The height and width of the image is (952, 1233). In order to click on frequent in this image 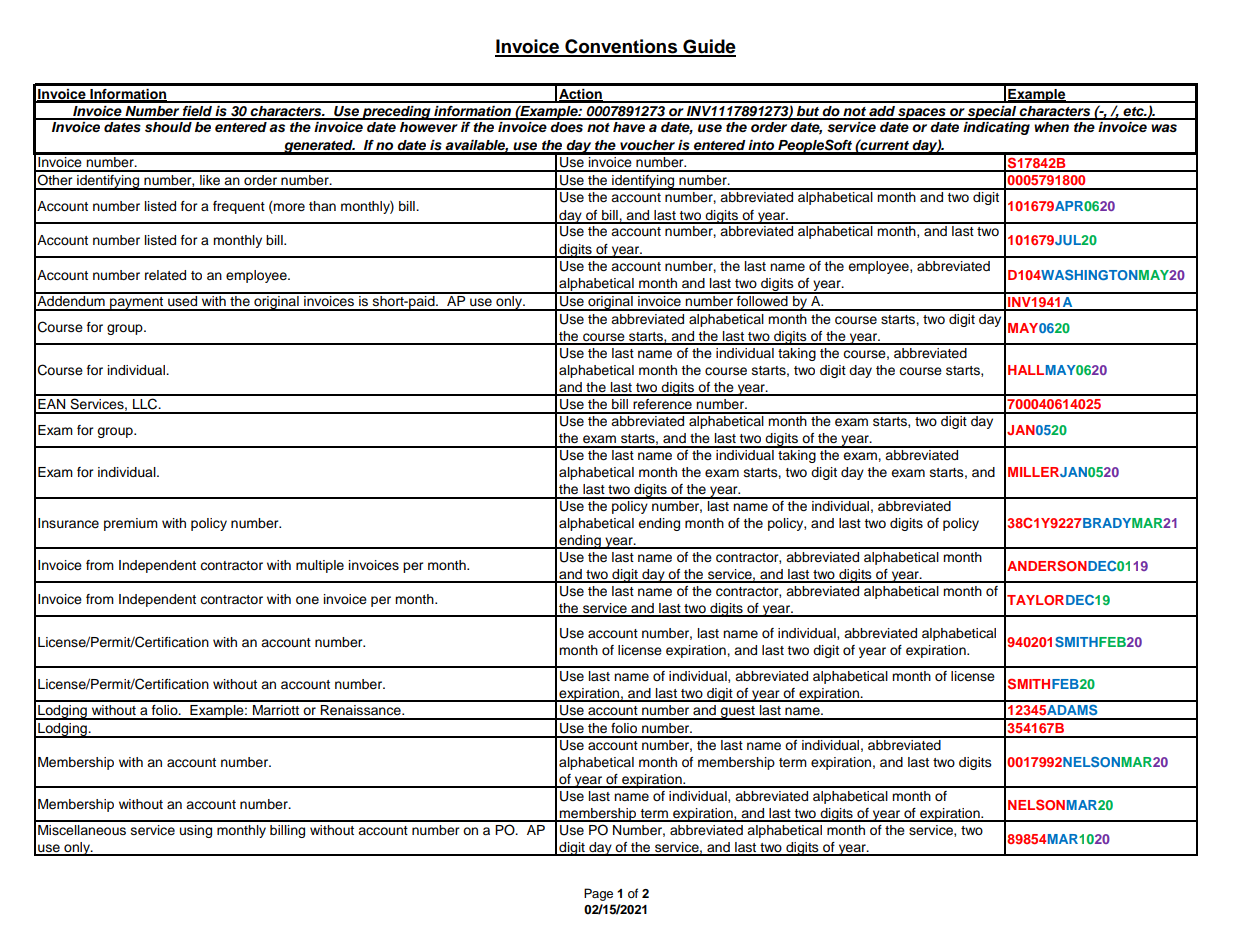, I will do `click(239, 207)`.
